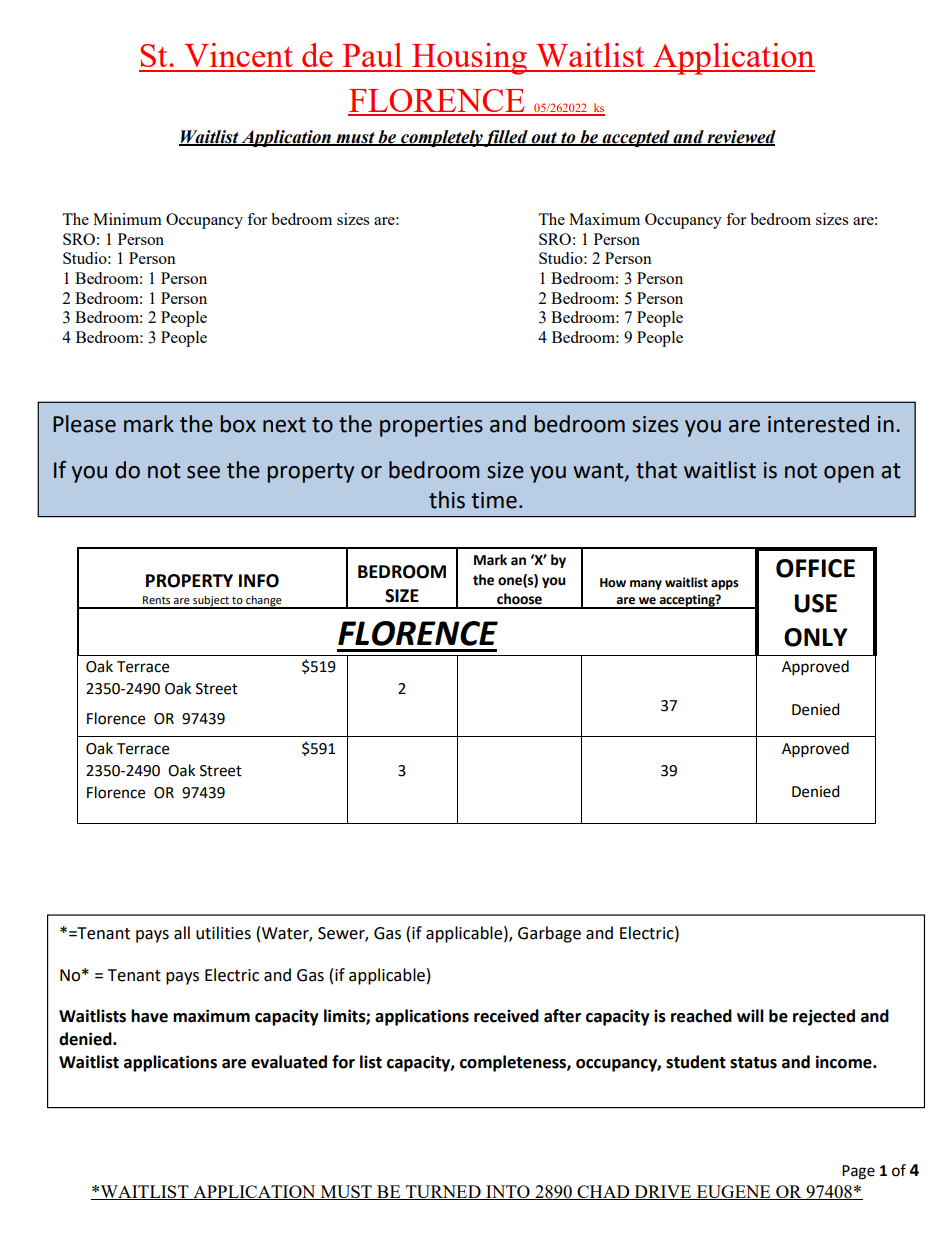  What do you see at coordinates (818, 424) in the document?
I see `interested` at bounding box center [818, 424].
